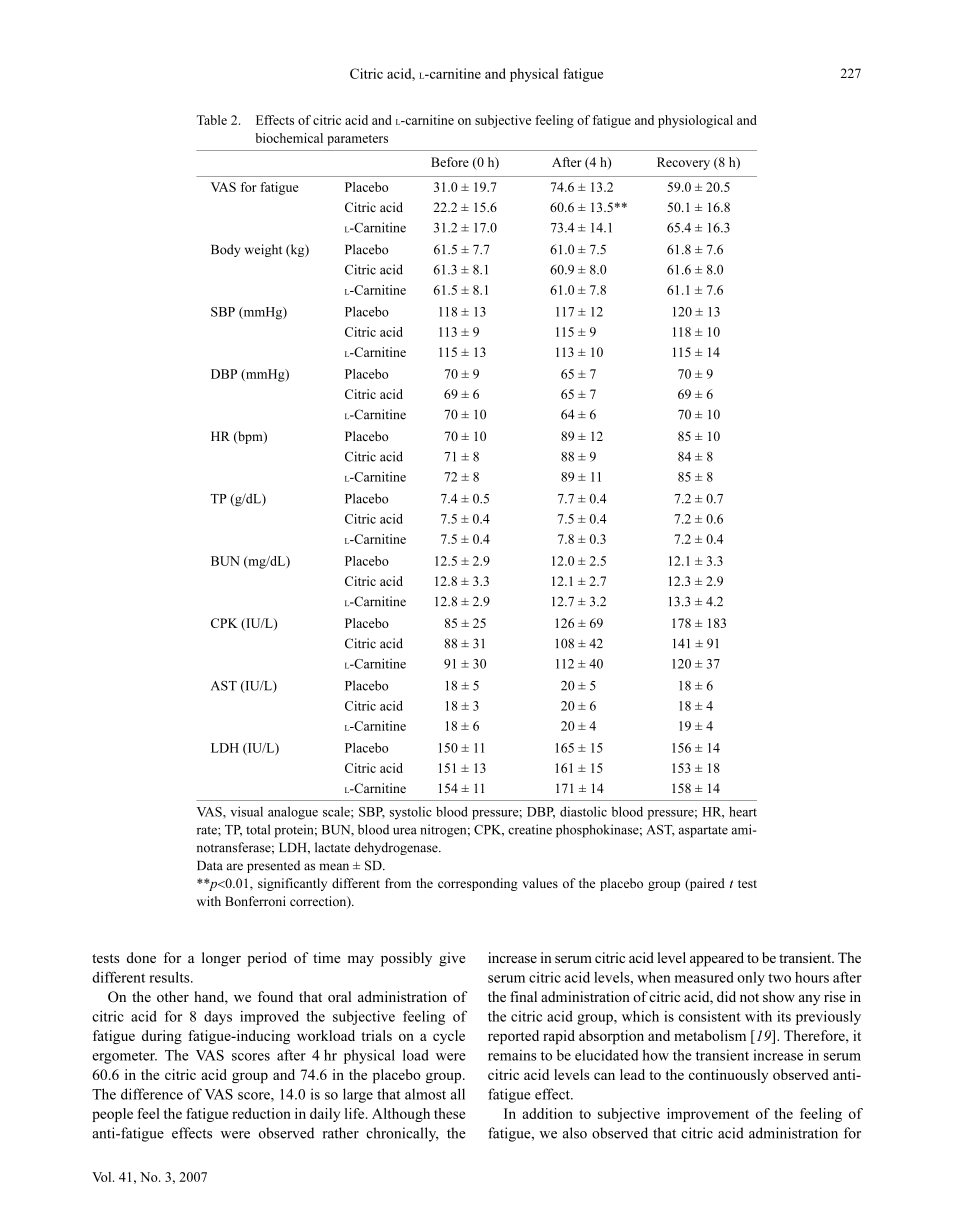 Image resolution: width=953 pixels, height=1232 pixels. I want to click on Recovery, so click(683, 163).
